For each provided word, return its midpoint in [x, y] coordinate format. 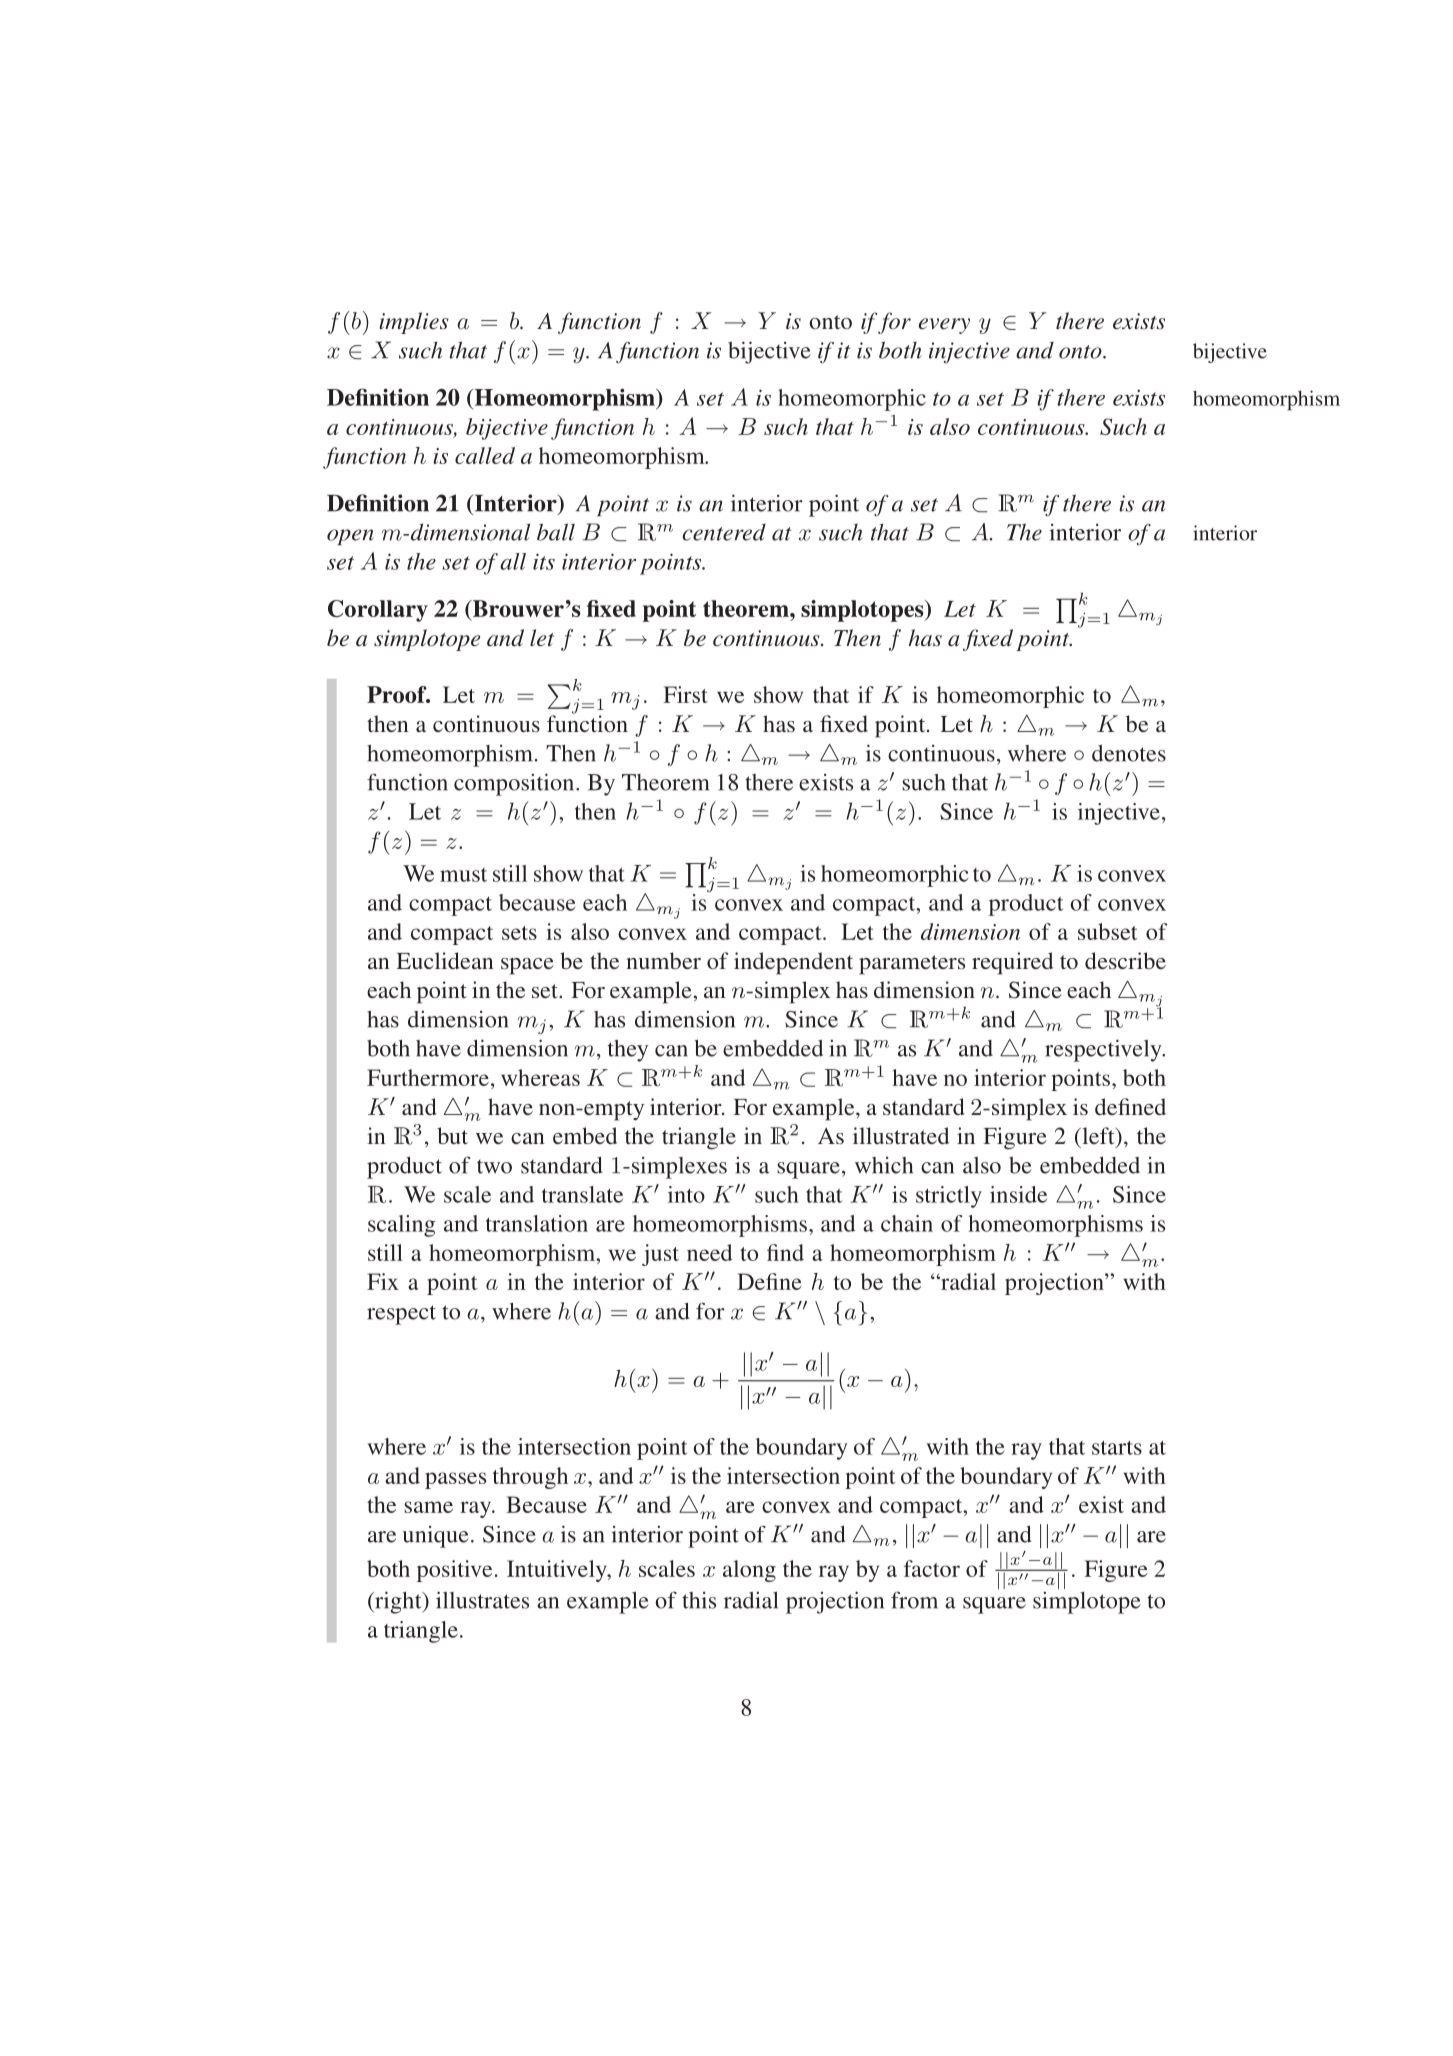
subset [1107, 931]
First [685, 694]
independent [793, 963]
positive [454, 1571]
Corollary [378, 611]
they [628, 1051]
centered [724, 532]
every [944, 326]
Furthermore [428, 1077]
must [463, 875]
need [709, 1252]
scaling [401, 1226]
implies [414, 323]
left [1098, 1137]
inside [1018, 1194]
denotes [1129, 753]
